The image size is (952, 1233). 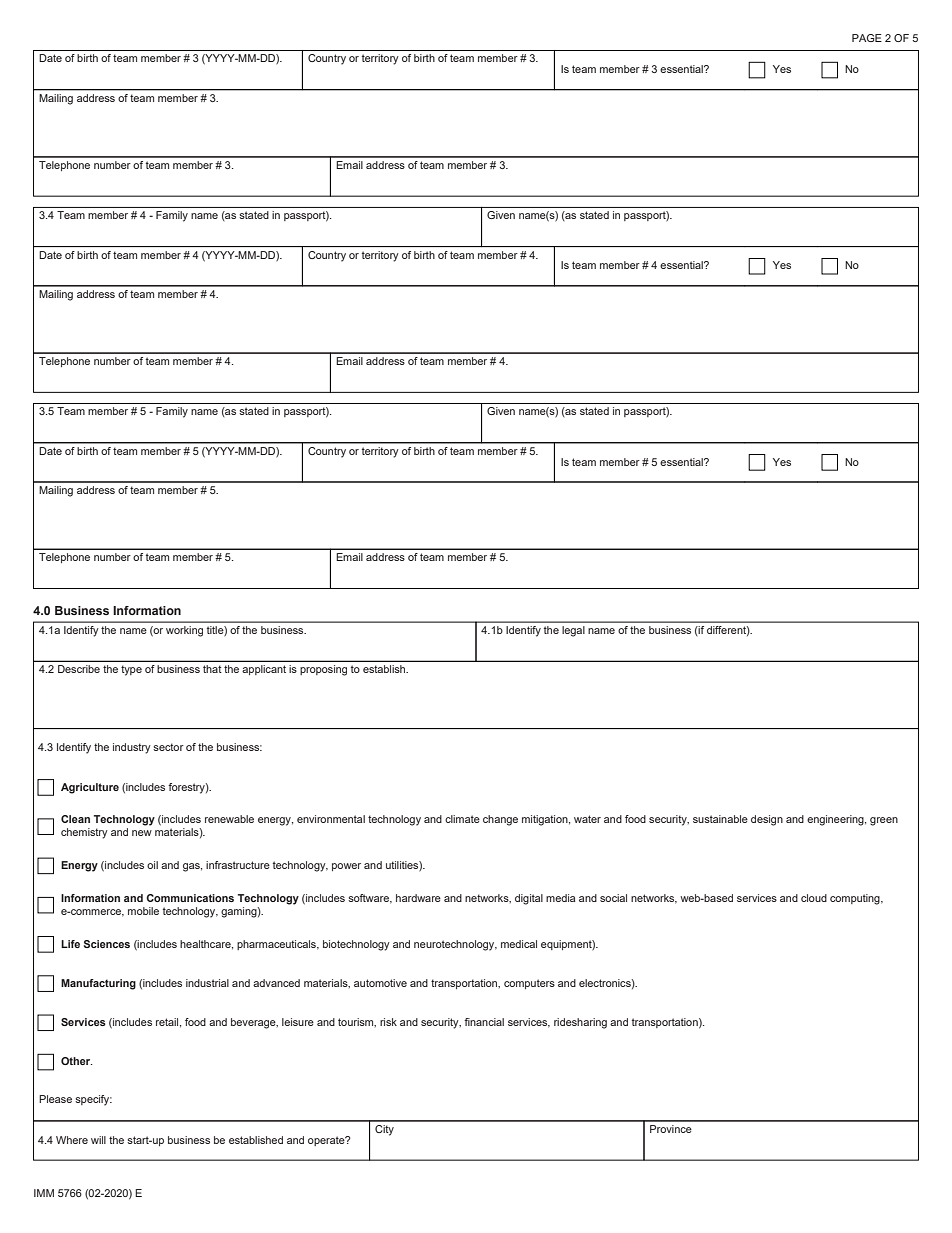 What do you see at coordinates (573, 631) in the screenshot?
I see `legal` at bounding box center [573, 631].
